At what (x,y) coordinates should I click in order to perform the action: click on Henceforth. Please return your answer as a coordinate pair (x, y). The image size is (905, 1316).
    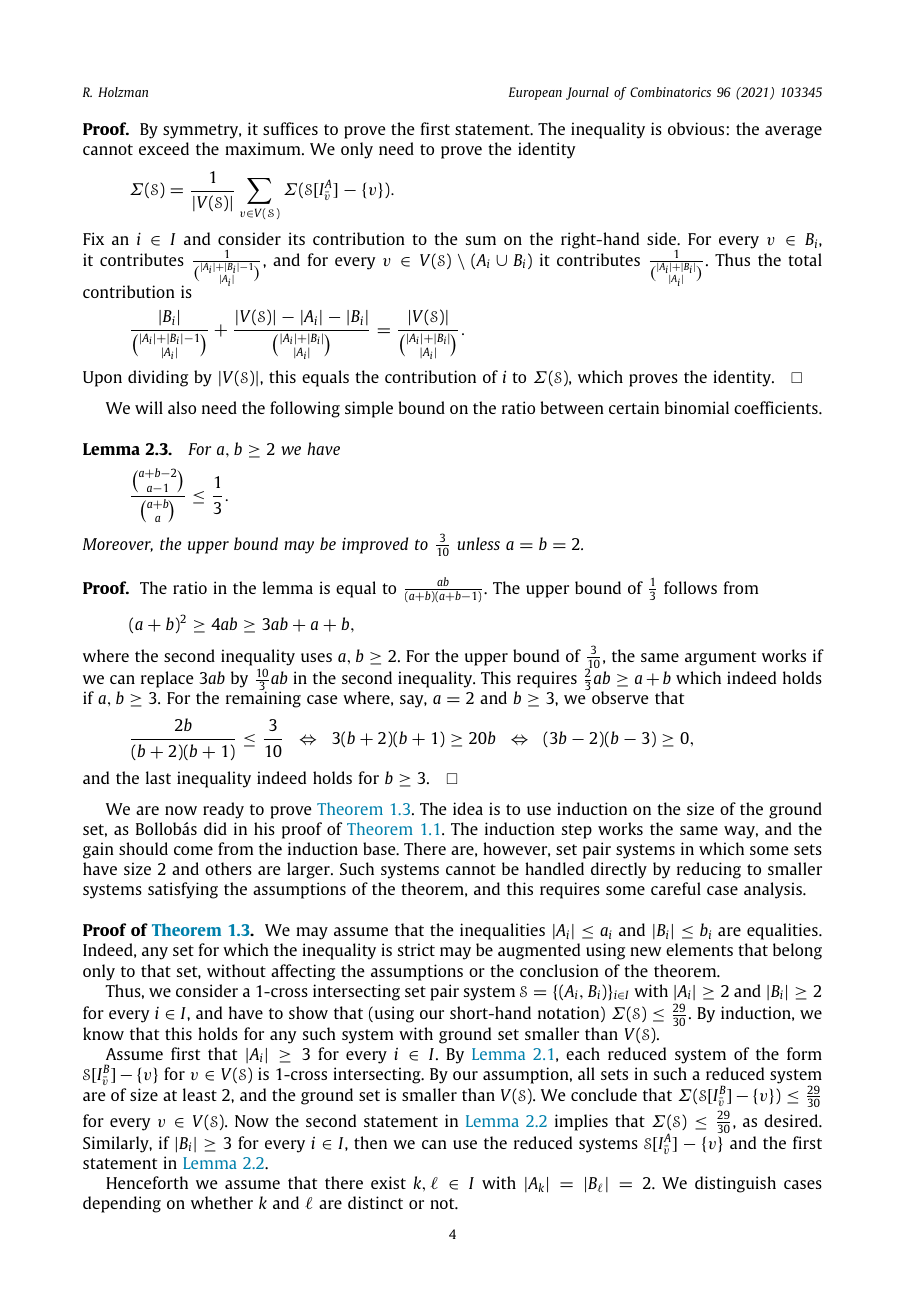
    Looking at the image, I should click on (147, 1182).
